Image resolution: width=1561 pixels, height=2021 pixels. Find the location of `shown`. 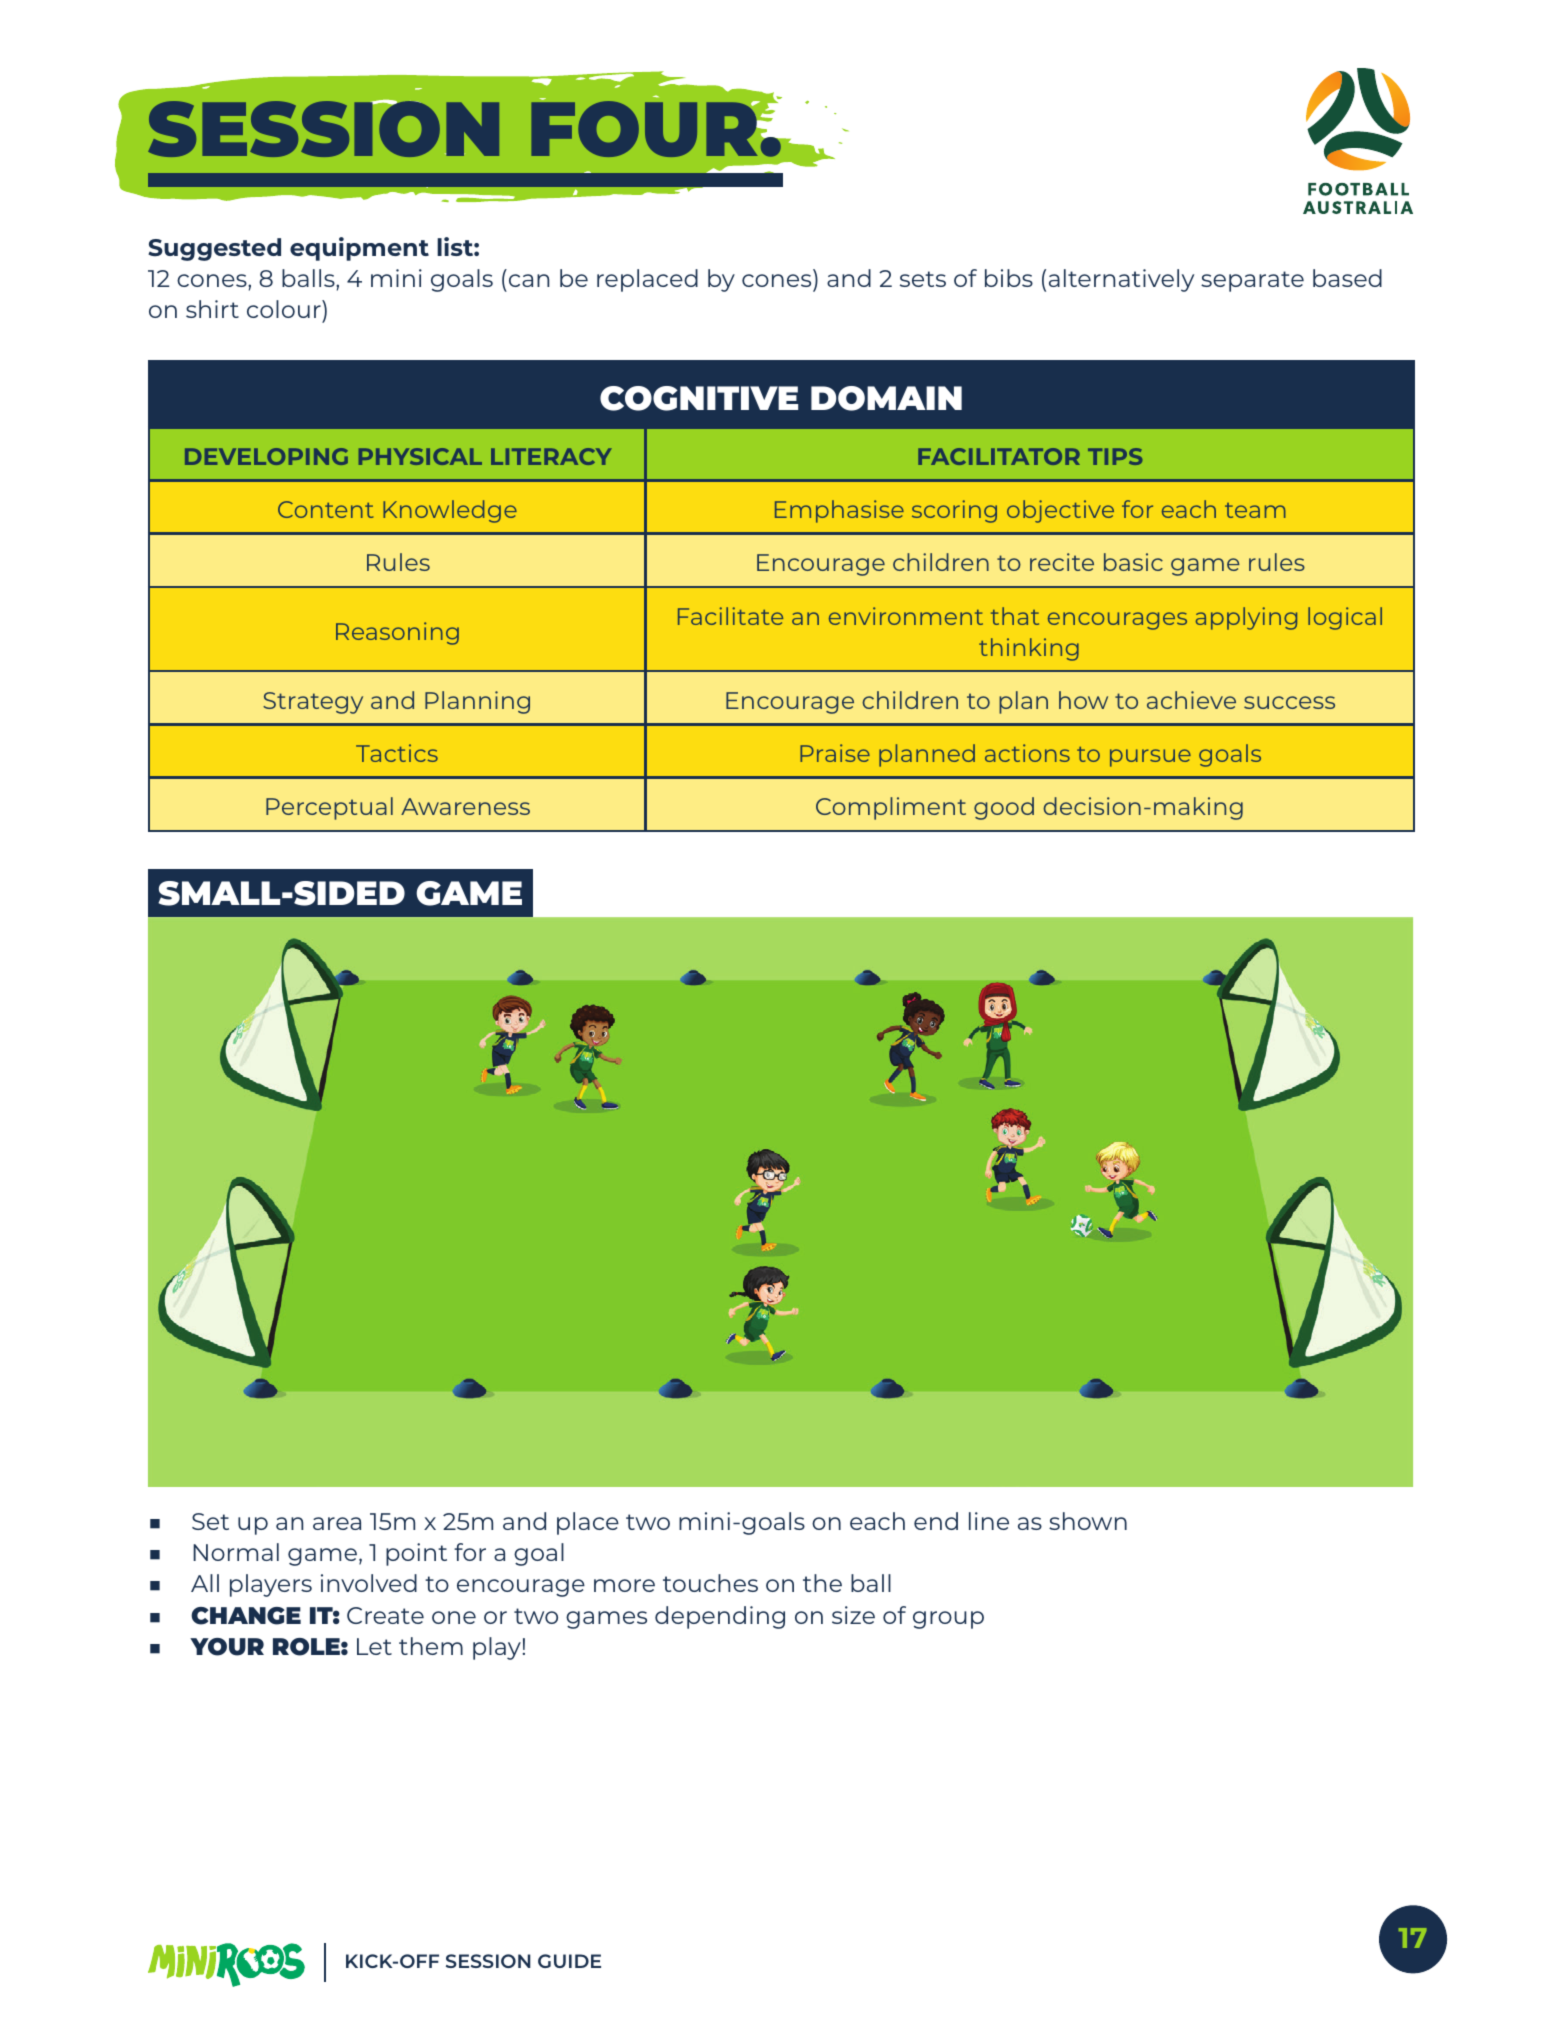

shown is located at coordinates (1088, 1521).
